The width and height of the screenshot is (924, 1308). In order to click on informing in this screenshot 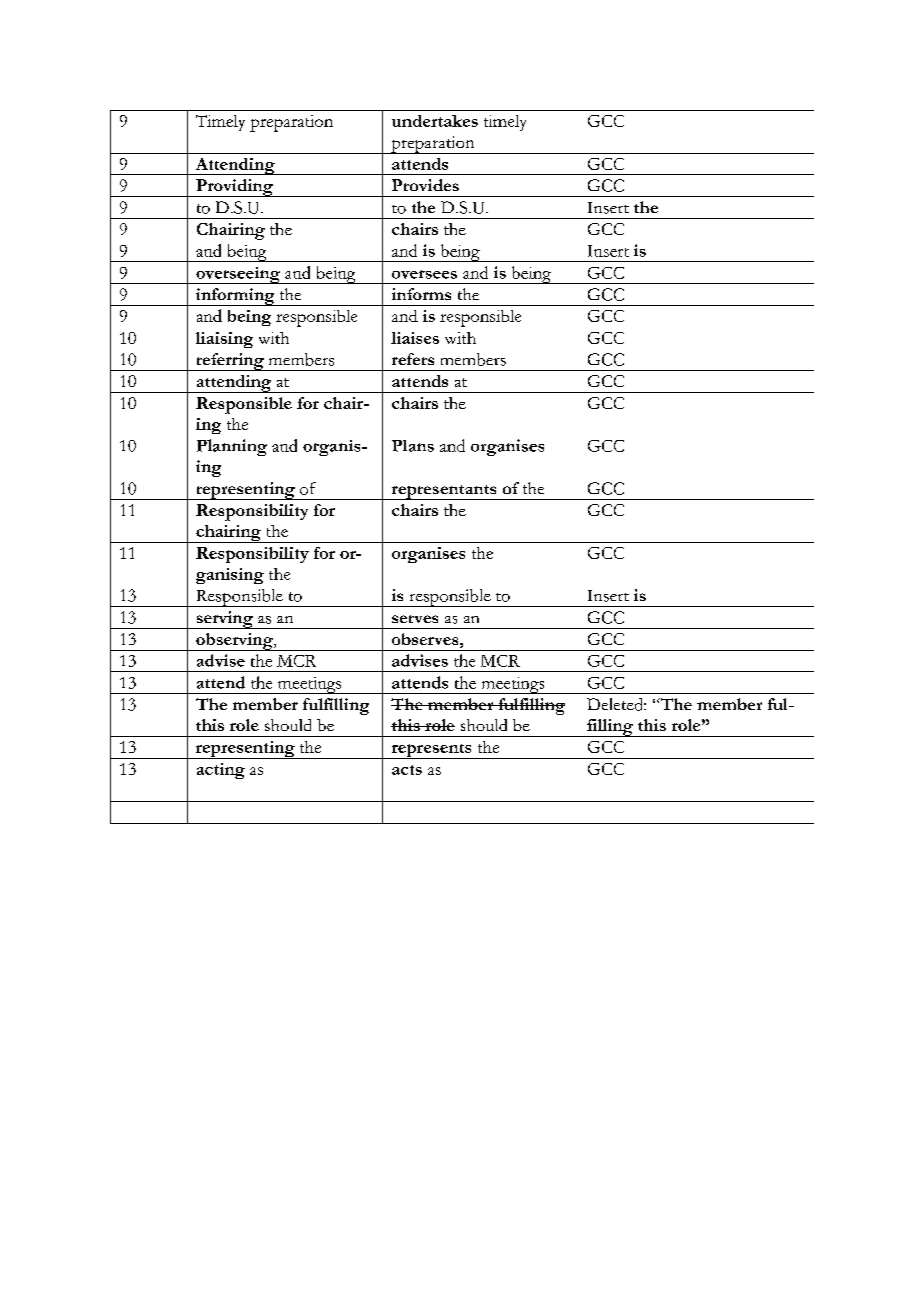, I will do `click(235, 297)`.
